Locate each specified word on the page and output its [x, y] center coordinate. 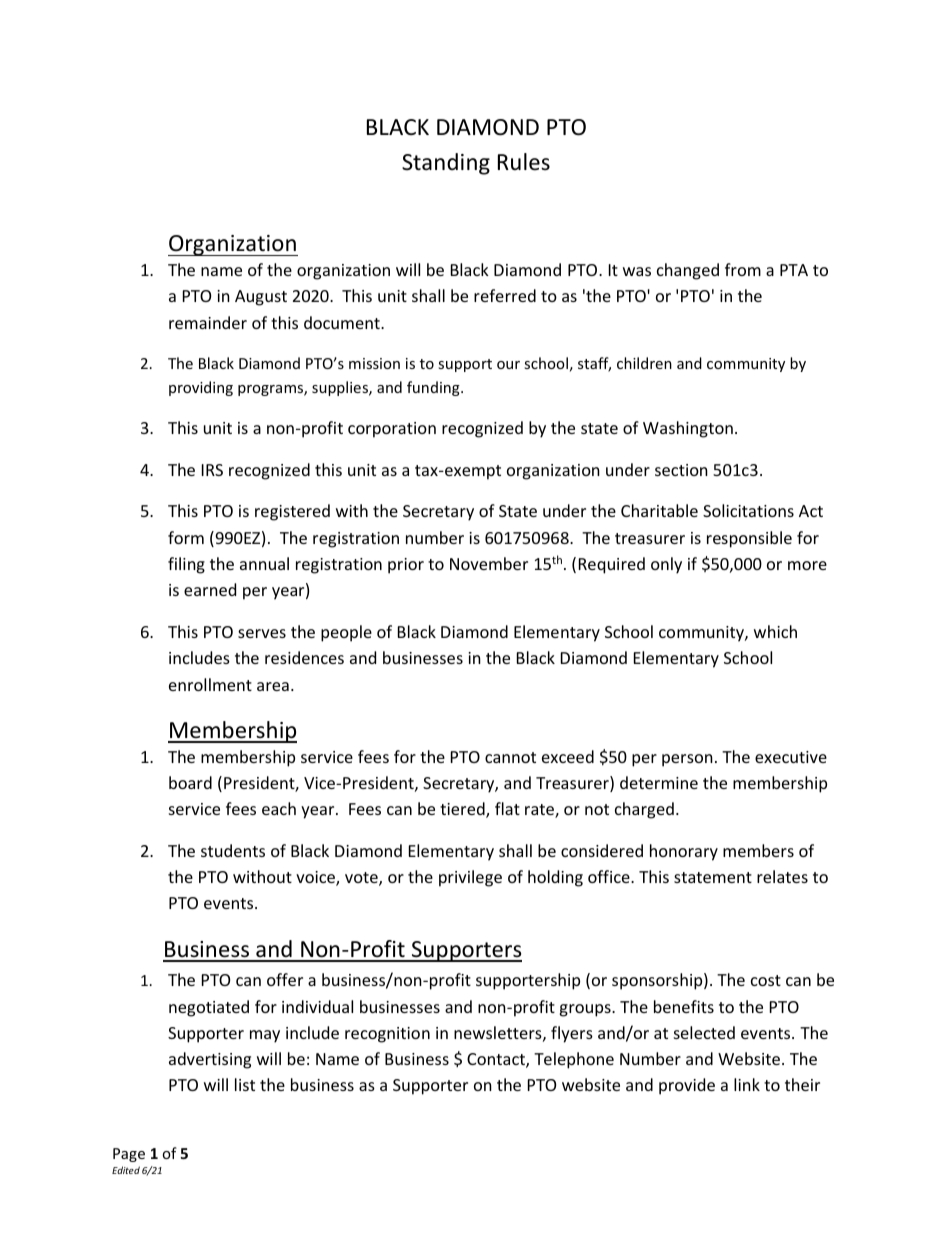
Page [129, 1155]
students [233, 850]
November [489, 563]
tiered [463, 810]
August [261, 298]
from [743, 269]
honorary [684, 852]
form [186, 537]
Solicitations [748, 510]
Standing [446, 164]
